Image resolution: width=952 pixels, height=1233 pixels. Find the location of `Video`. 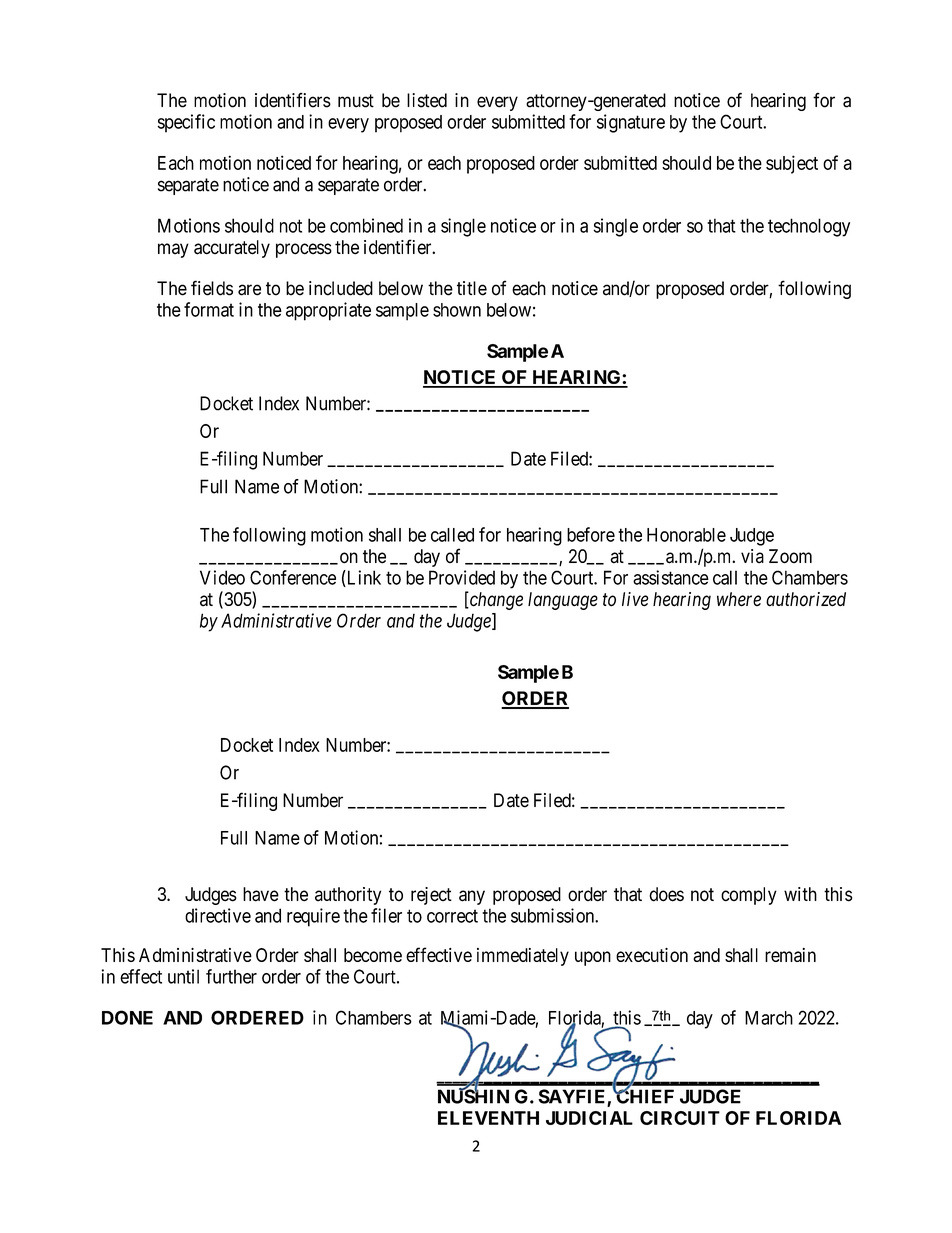

Video is located at coordinates (222, 577).
